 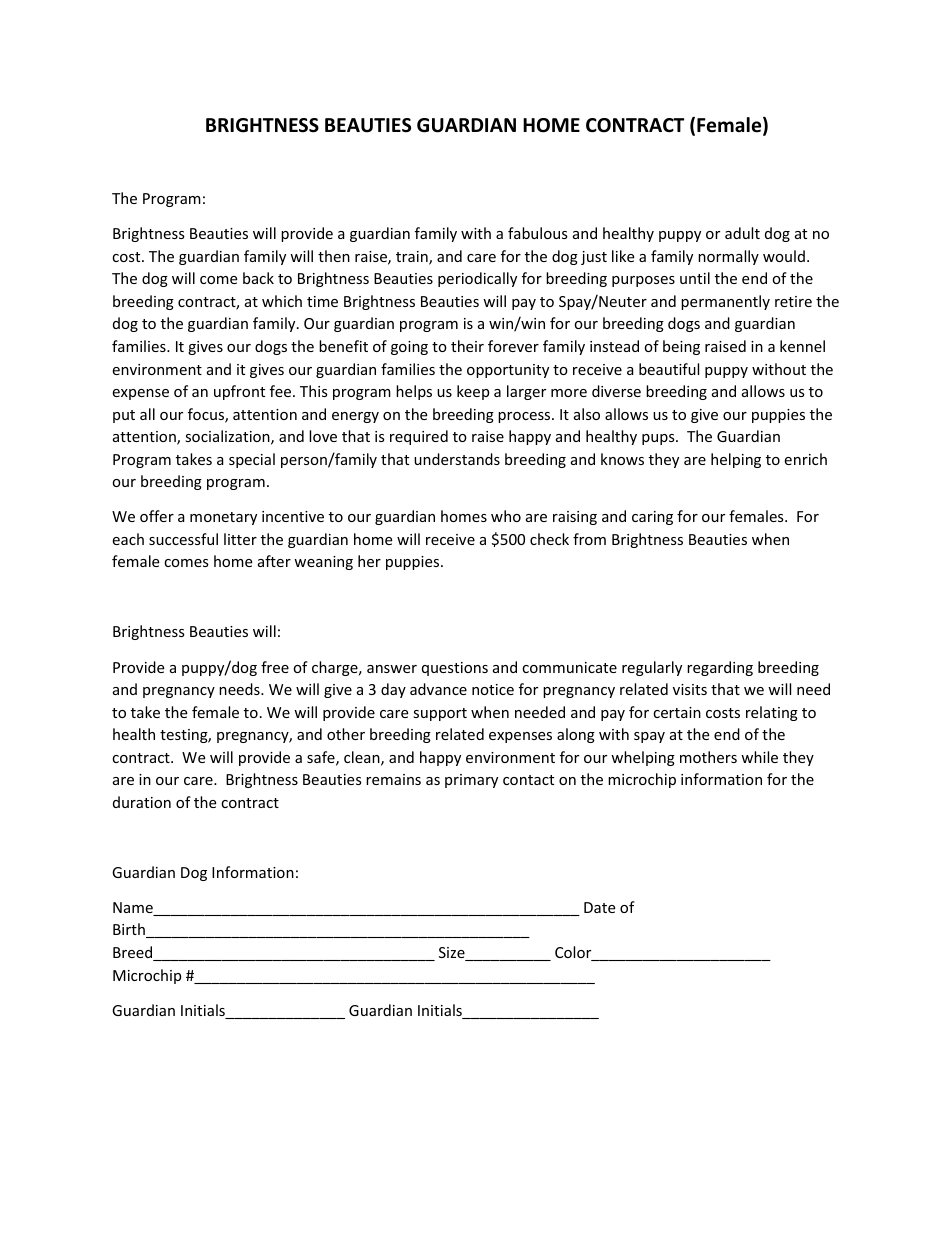 What do you see at coordinates (239, 392) in the image?
I see `upfront` at bounding box center [239, 392].
